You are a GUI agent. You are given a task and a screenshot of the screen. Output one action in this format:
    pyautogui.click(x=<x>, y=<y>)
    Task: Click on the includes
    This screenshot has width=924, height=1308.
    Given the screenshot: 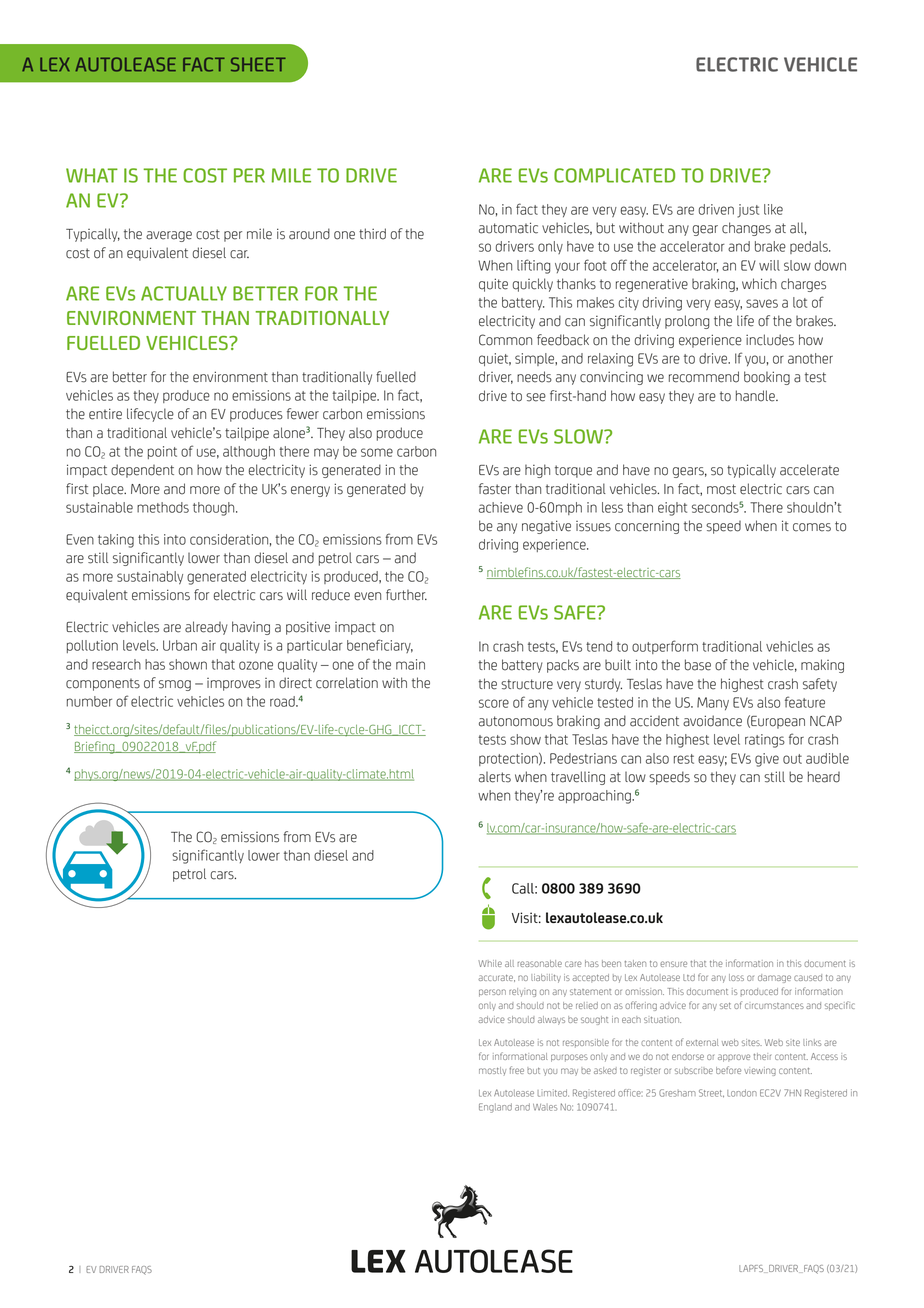 What is the action you would take?
    pyautogui.click(x=770, y=340)
